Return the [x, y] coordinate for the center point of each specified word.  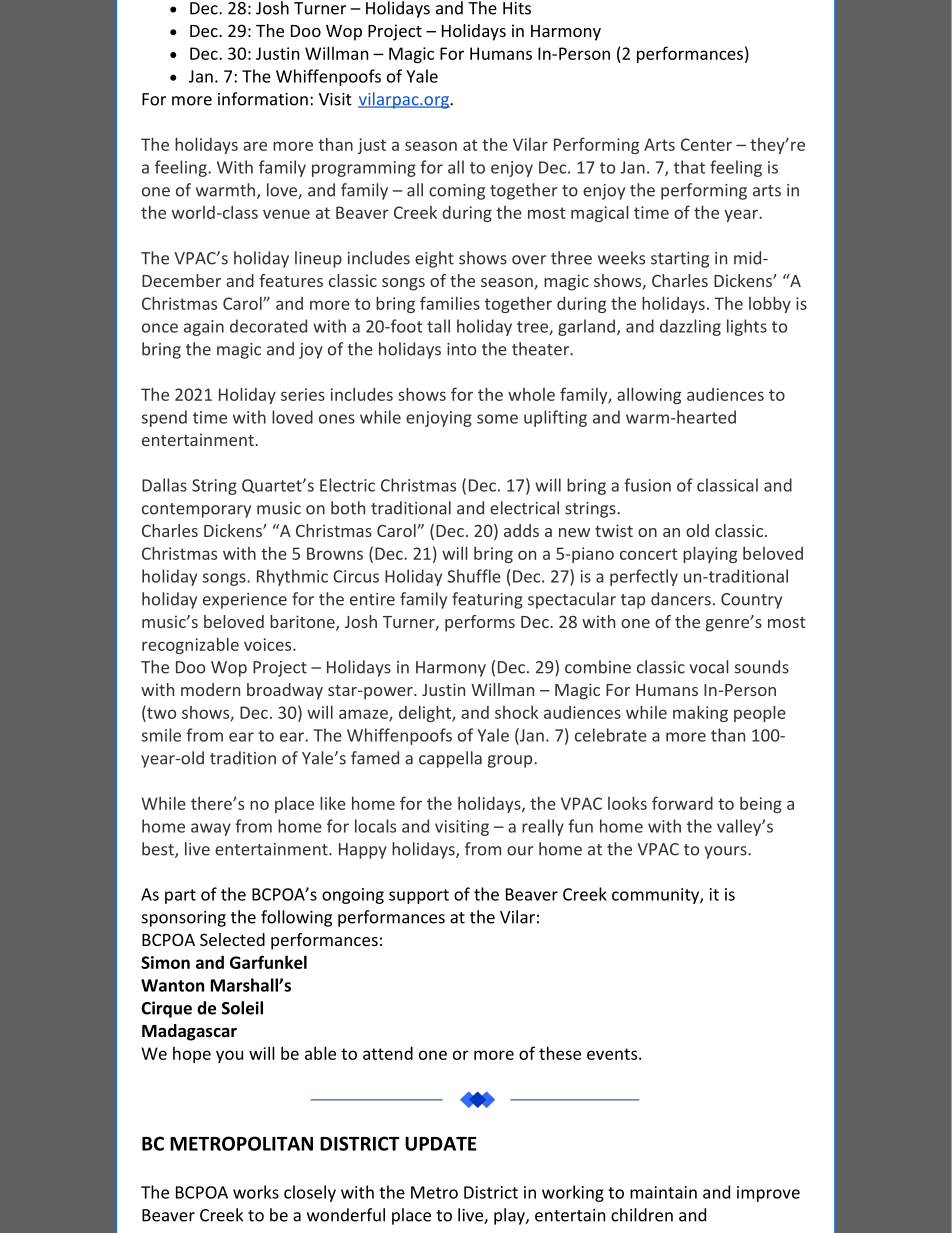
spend [164, 418]
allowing [649, 395]
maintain [663, 1192]
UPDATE [441, 1144]
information [263, 99]
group [511, 761]
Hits [517, 8]
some [497, 419]
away [211, 829]
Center [706, 144]
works [256, 1192]
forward [682, 803]
